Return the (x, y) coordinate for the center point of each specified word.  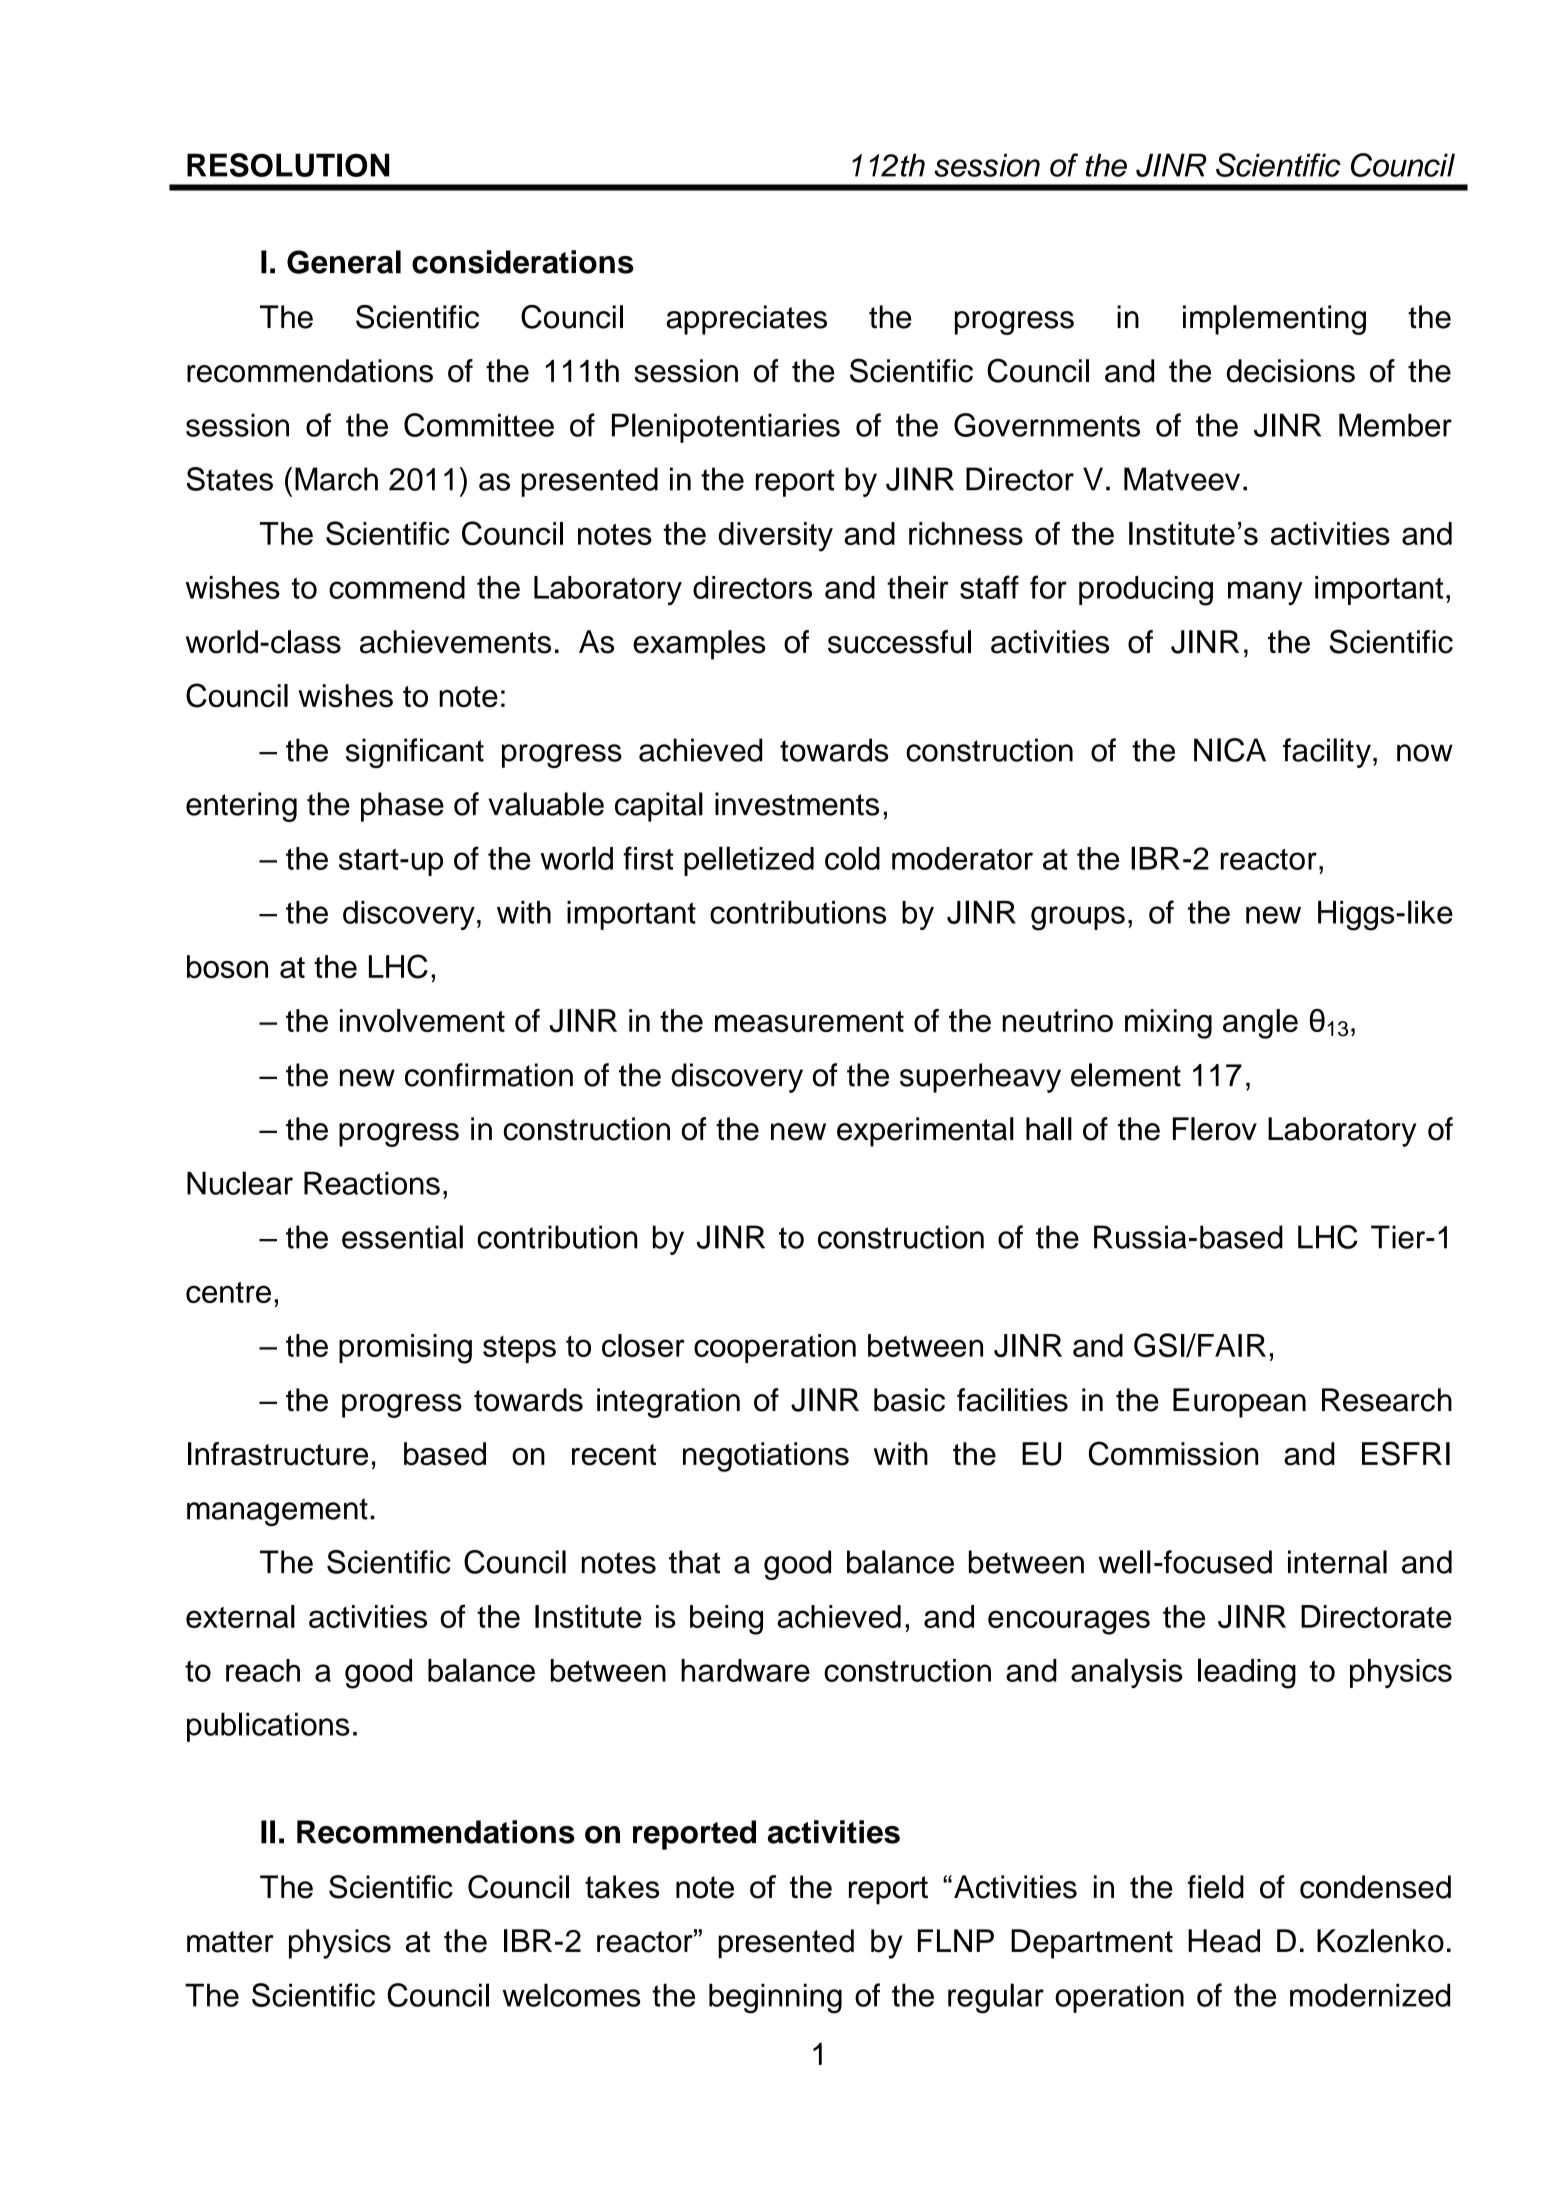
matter (230, 1942)
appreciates (746, 320)
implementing (1274, 320)
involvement (422, 1020)
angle (1260, 1024)
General (344, 262)
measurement (809, 1021)
